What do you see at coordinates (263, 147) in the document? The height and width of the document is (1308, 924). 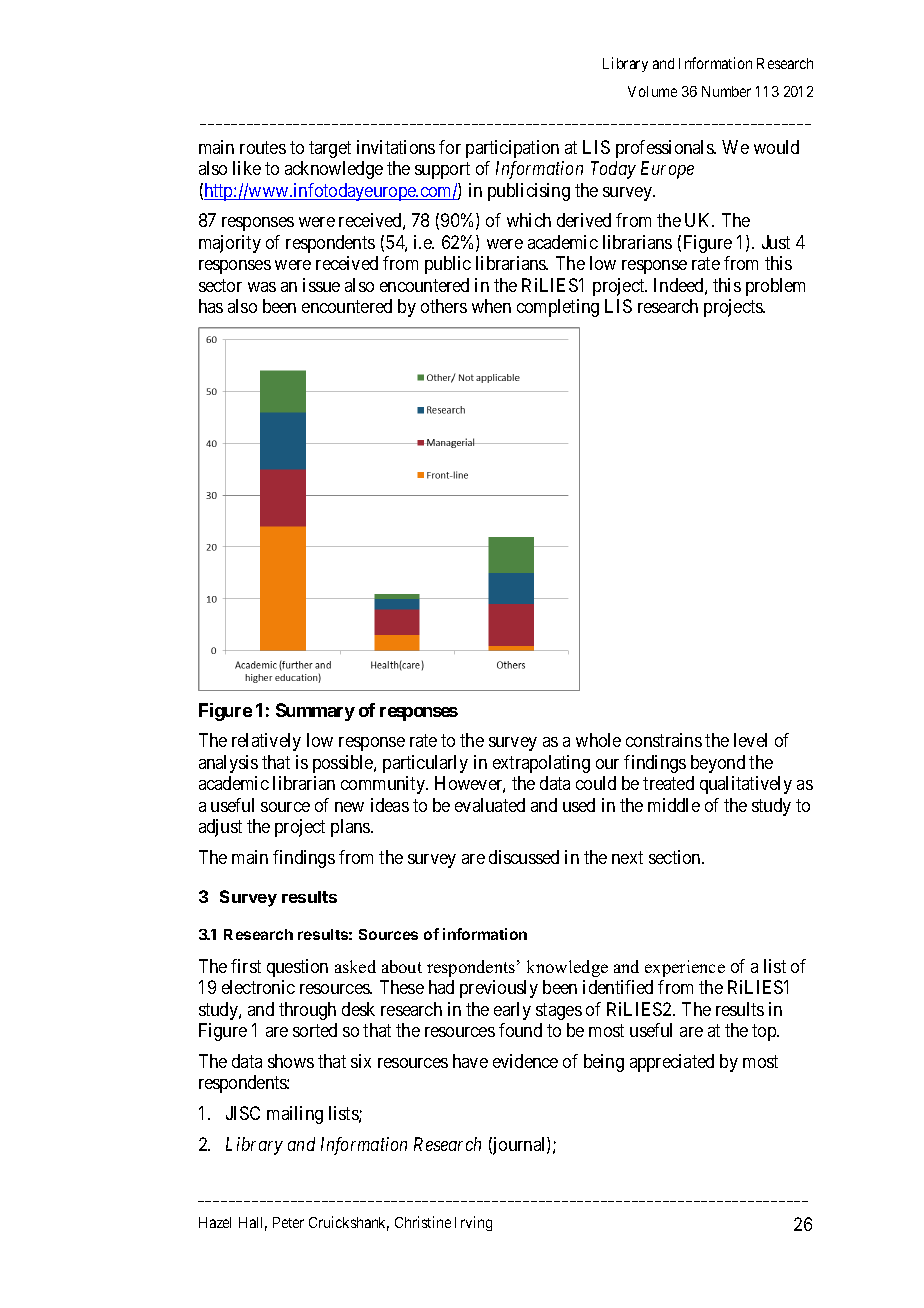 I see `routes` at bounding box center [263, 147].
